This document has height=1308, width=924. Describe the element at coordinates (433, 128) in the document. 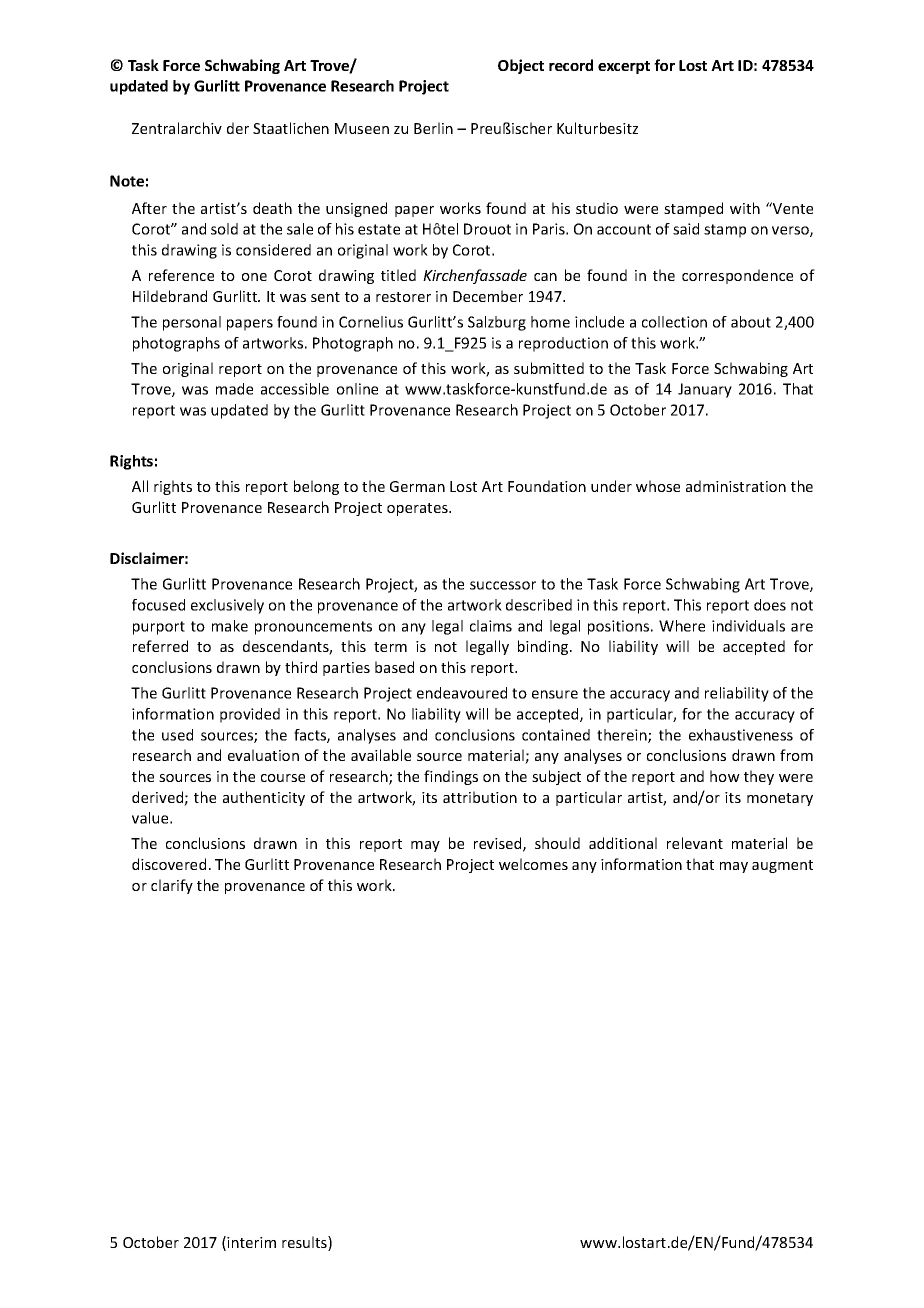

I see `Berlin` at that location.
